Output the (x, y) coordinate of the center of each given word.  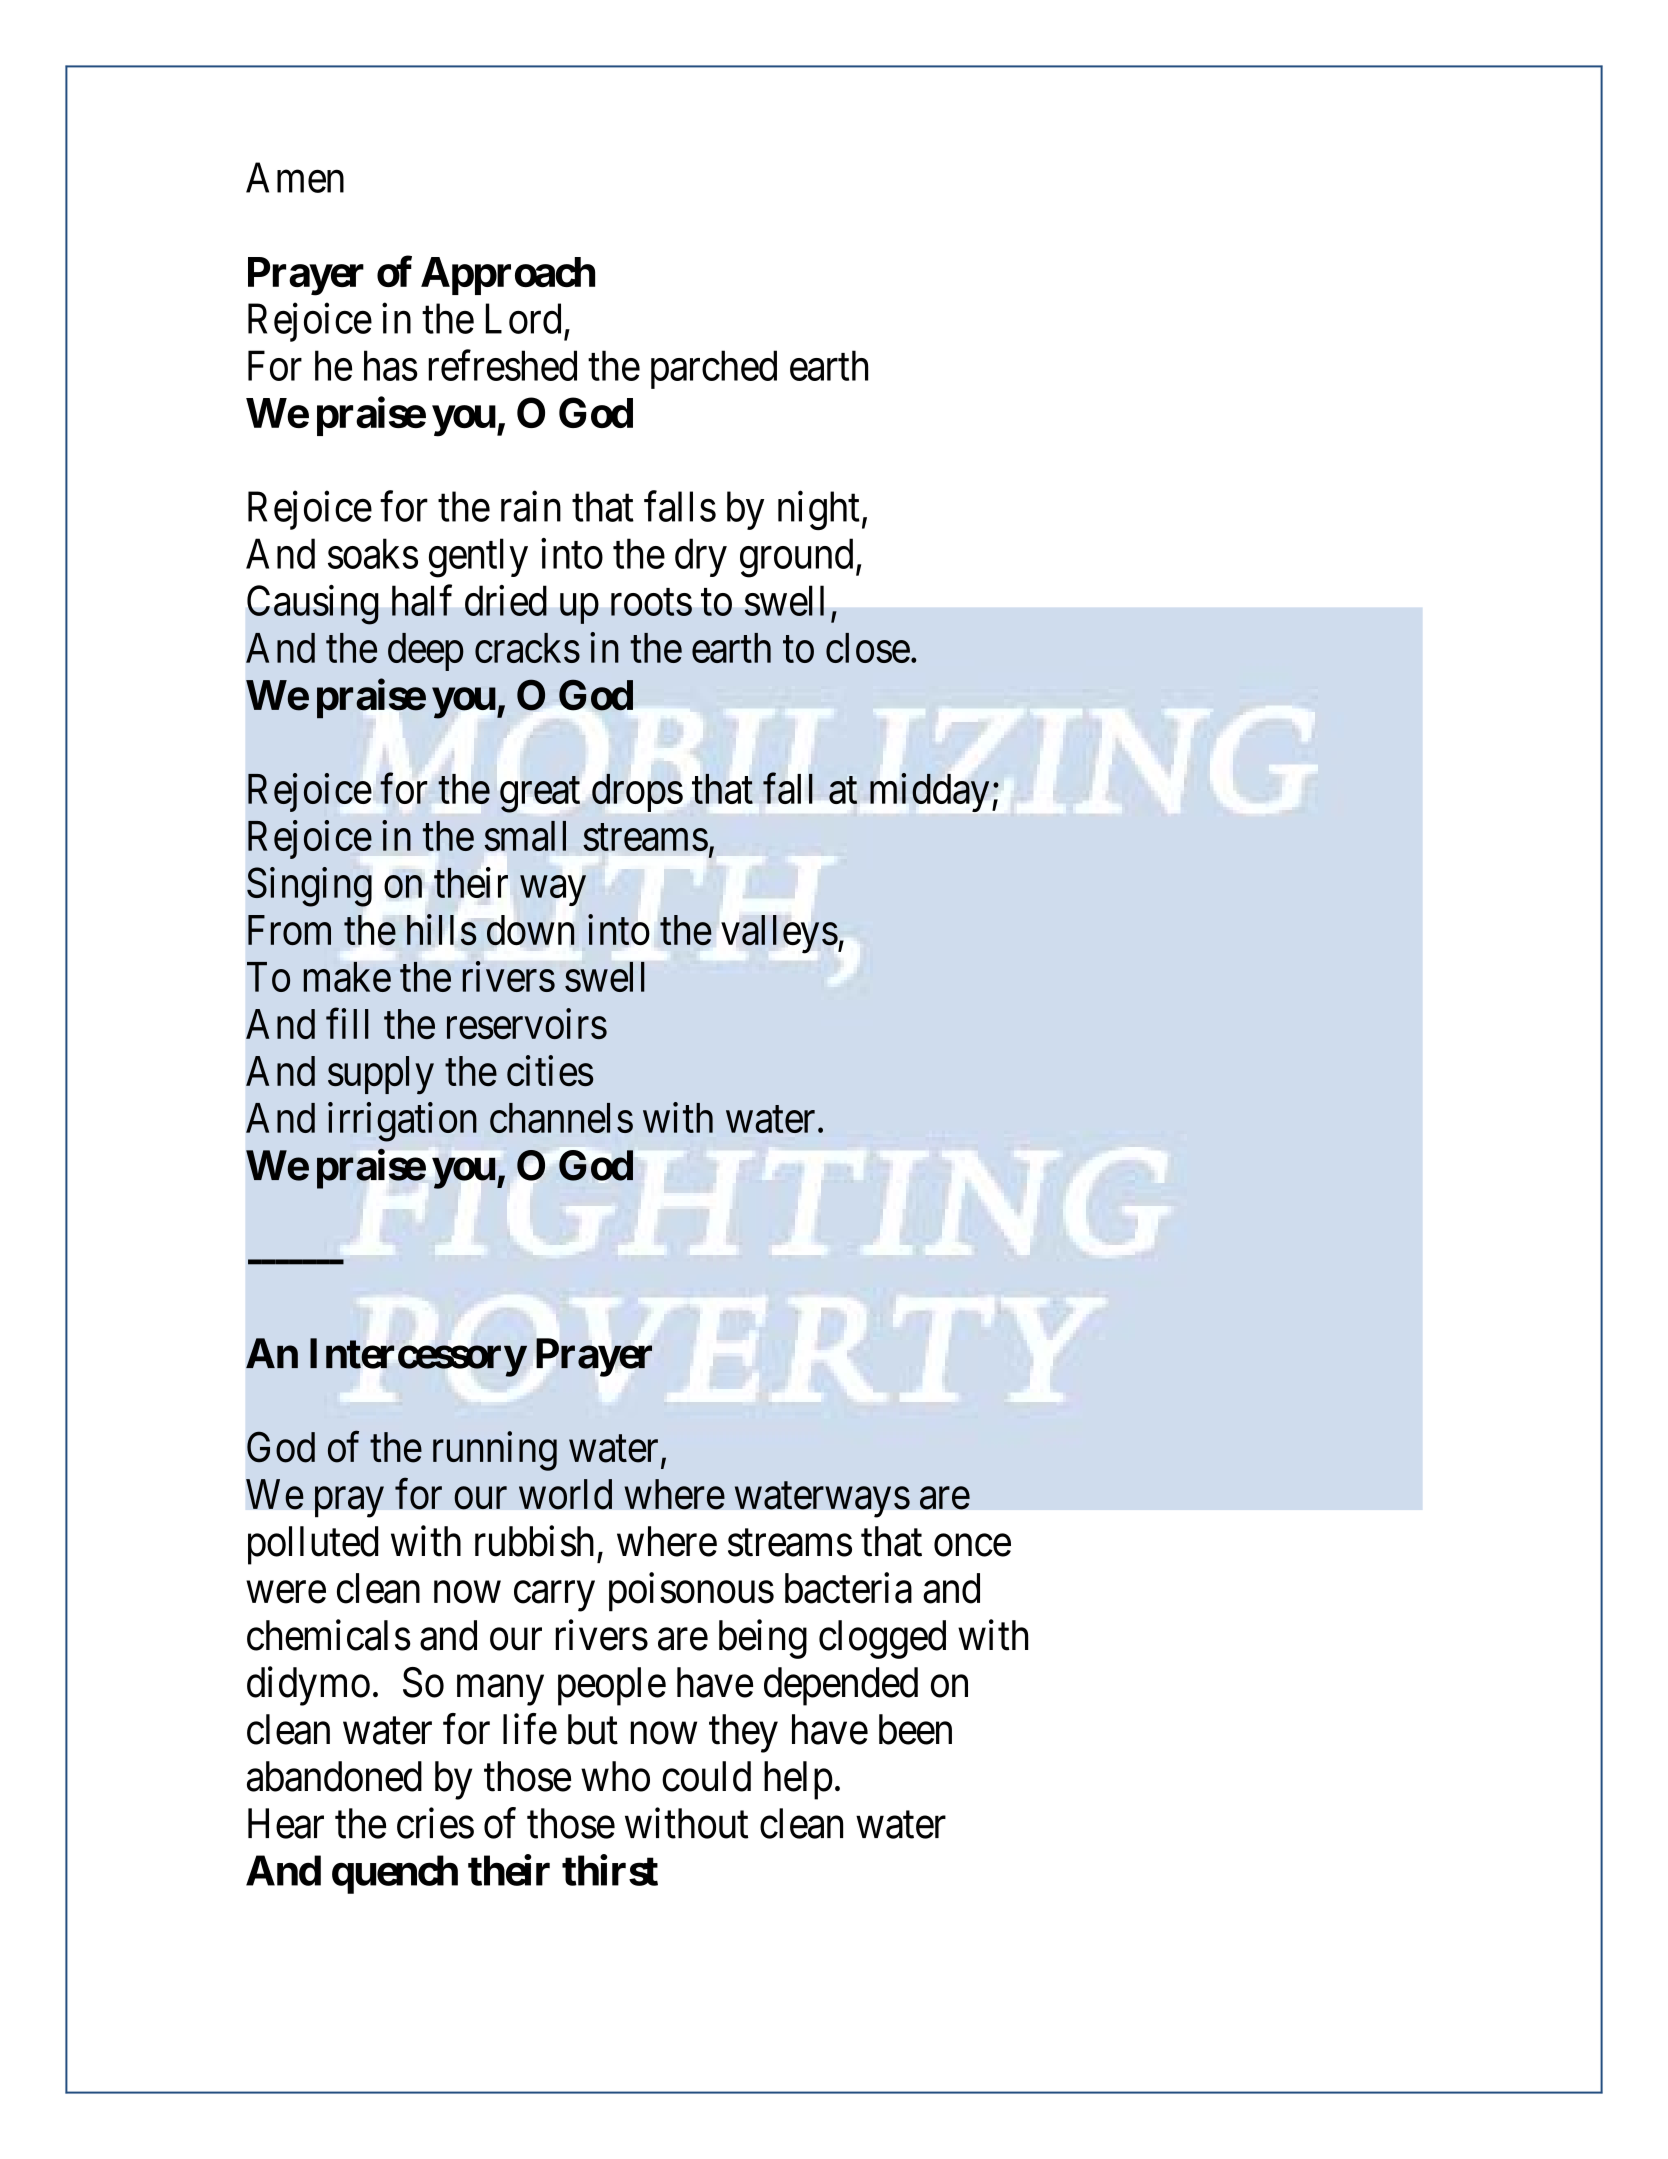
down (531, 930)
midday (929, 792)
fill (347, 1023)
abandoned (334, 1776)
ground (796, 558)
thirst (610, 1870)
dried (506, 600)
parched (714, 369)
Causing (313, 605)
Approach (508, 276)
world (565, 1494)
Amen (295, 177)
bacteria (848, 1588)
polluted (313, 1545)
